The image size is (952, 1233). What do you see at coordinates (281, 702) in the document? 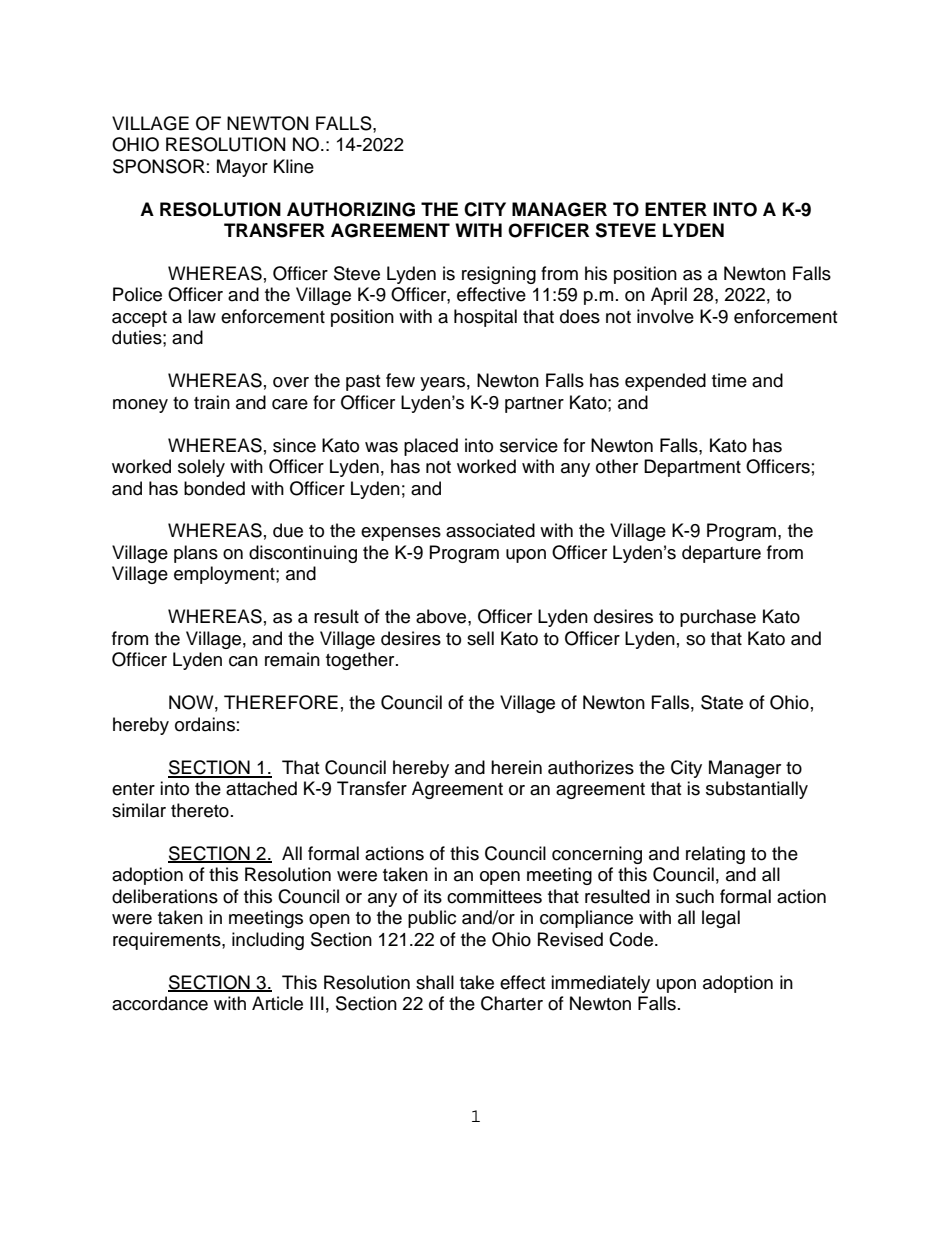
I see `THEREFORE` at bounding box center [281, 702].
